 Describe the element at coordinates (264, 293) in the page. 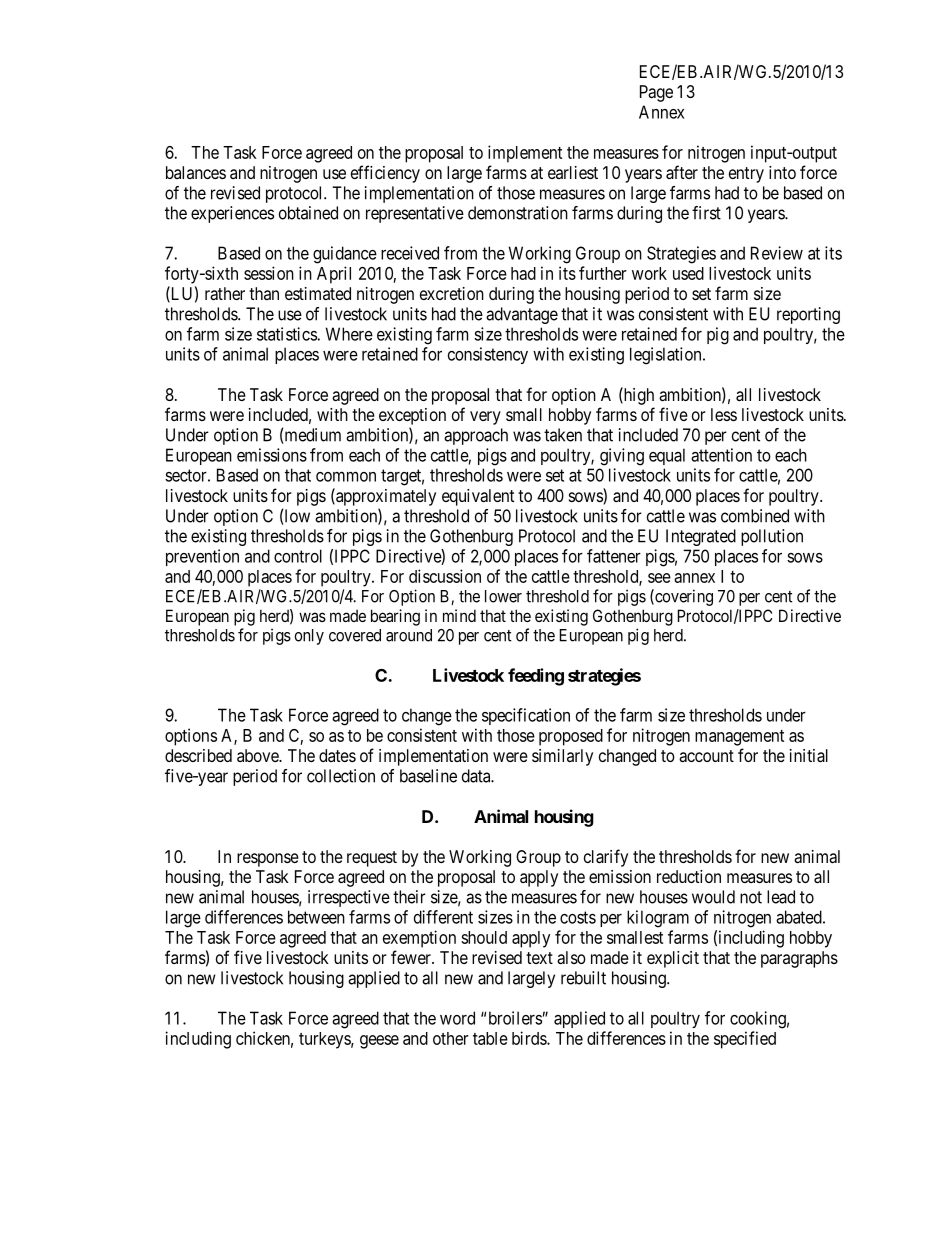

I see `than` at that location.
